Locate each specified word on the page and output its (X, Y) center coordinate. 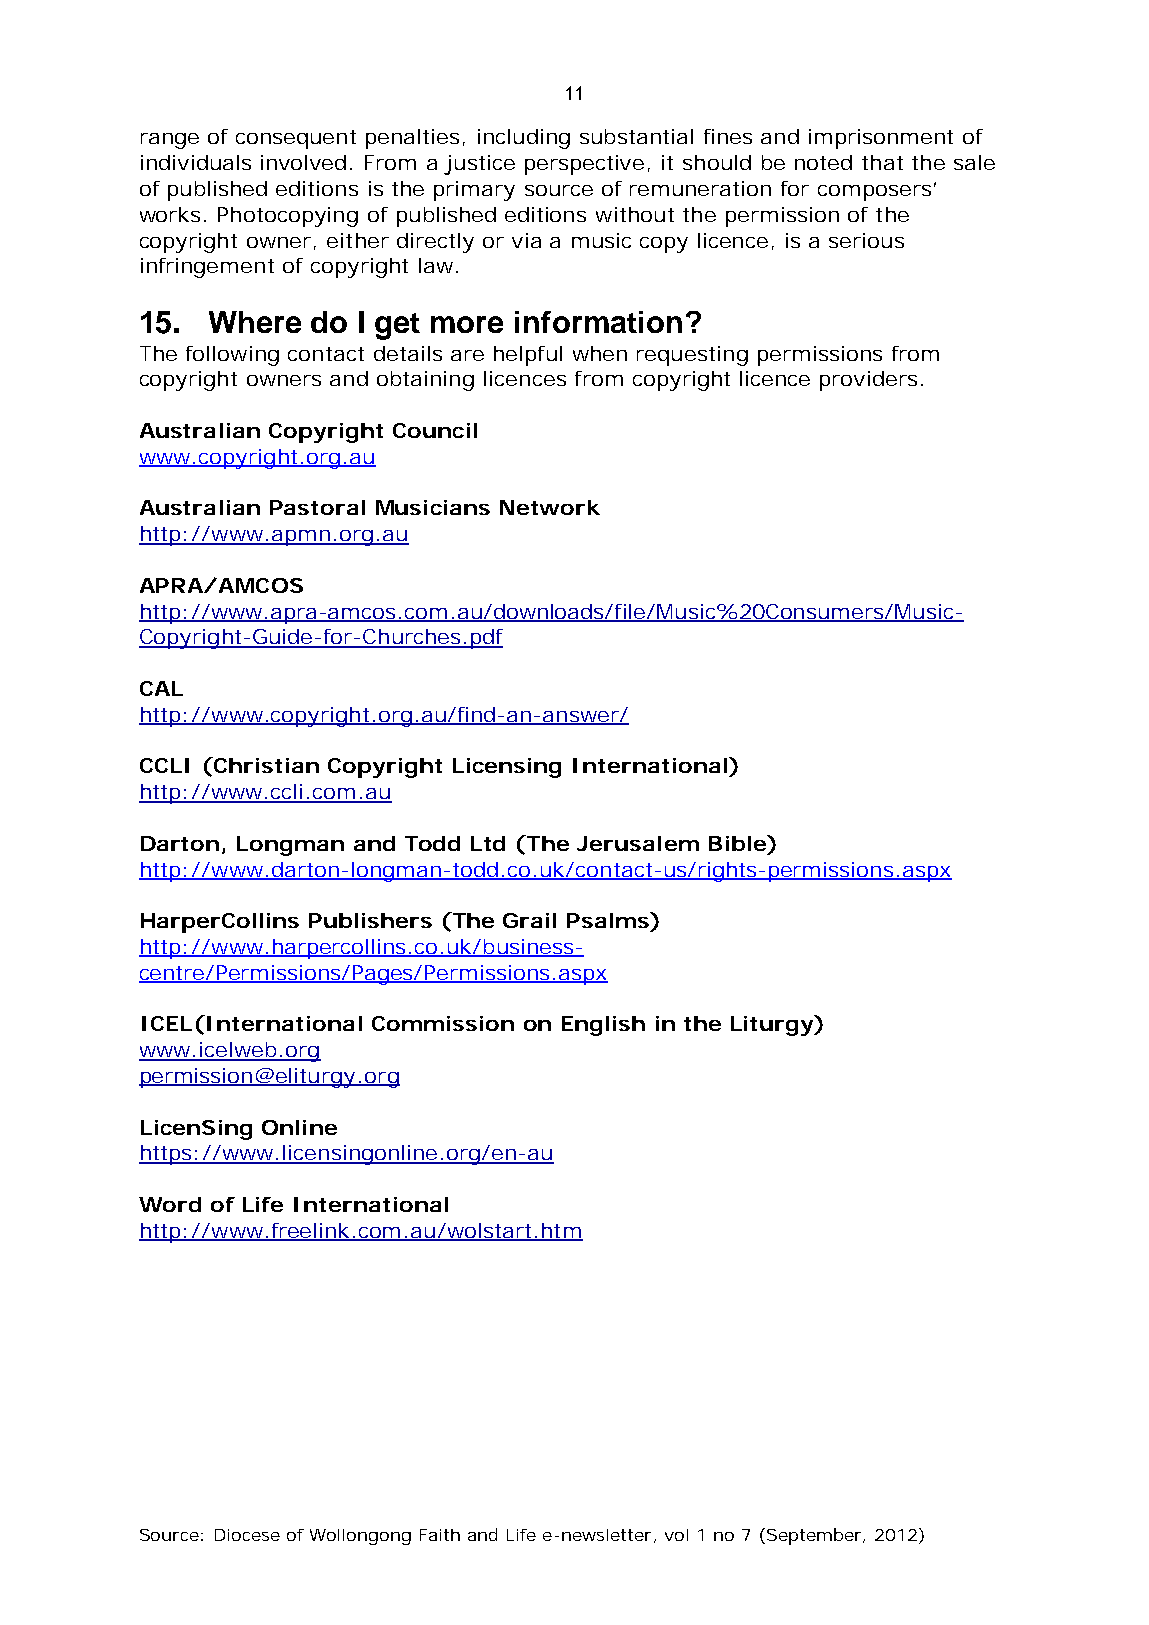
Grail (529, 920)
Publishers (370, 920)
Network (550, 507)
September (814, 1536)
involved (303, 162)
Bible (737, 843)
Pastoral (317, 507)
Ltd (488, 843)
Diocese (247, 1535)
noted (823, 162)
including (524, 139)
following (232, 356)
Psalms (609, 920)
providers (868, 381)
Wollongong (360, 1537)
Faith (440, 1535)
